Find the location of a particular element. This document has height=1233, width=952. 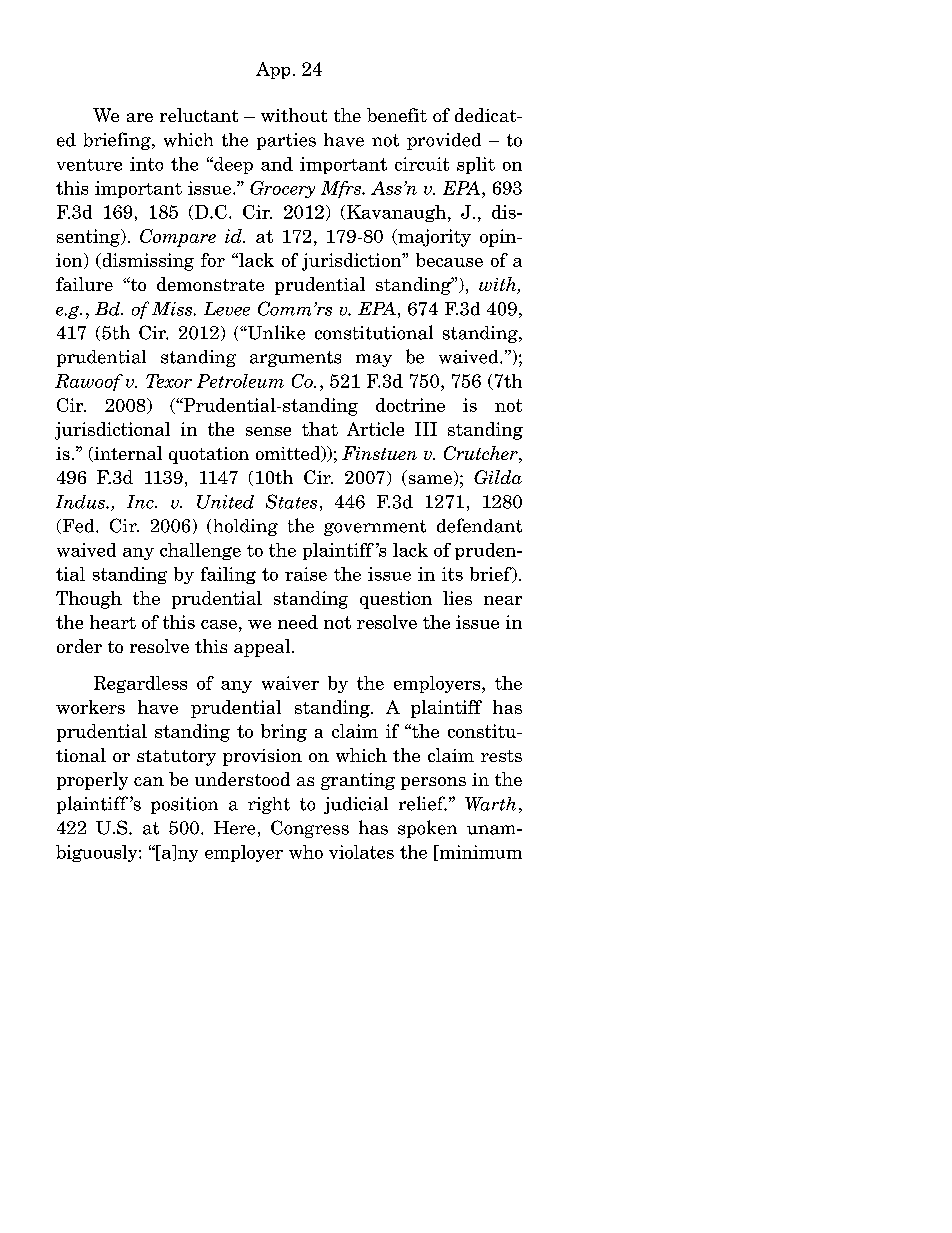

States is located at coordinates (291, 501).
